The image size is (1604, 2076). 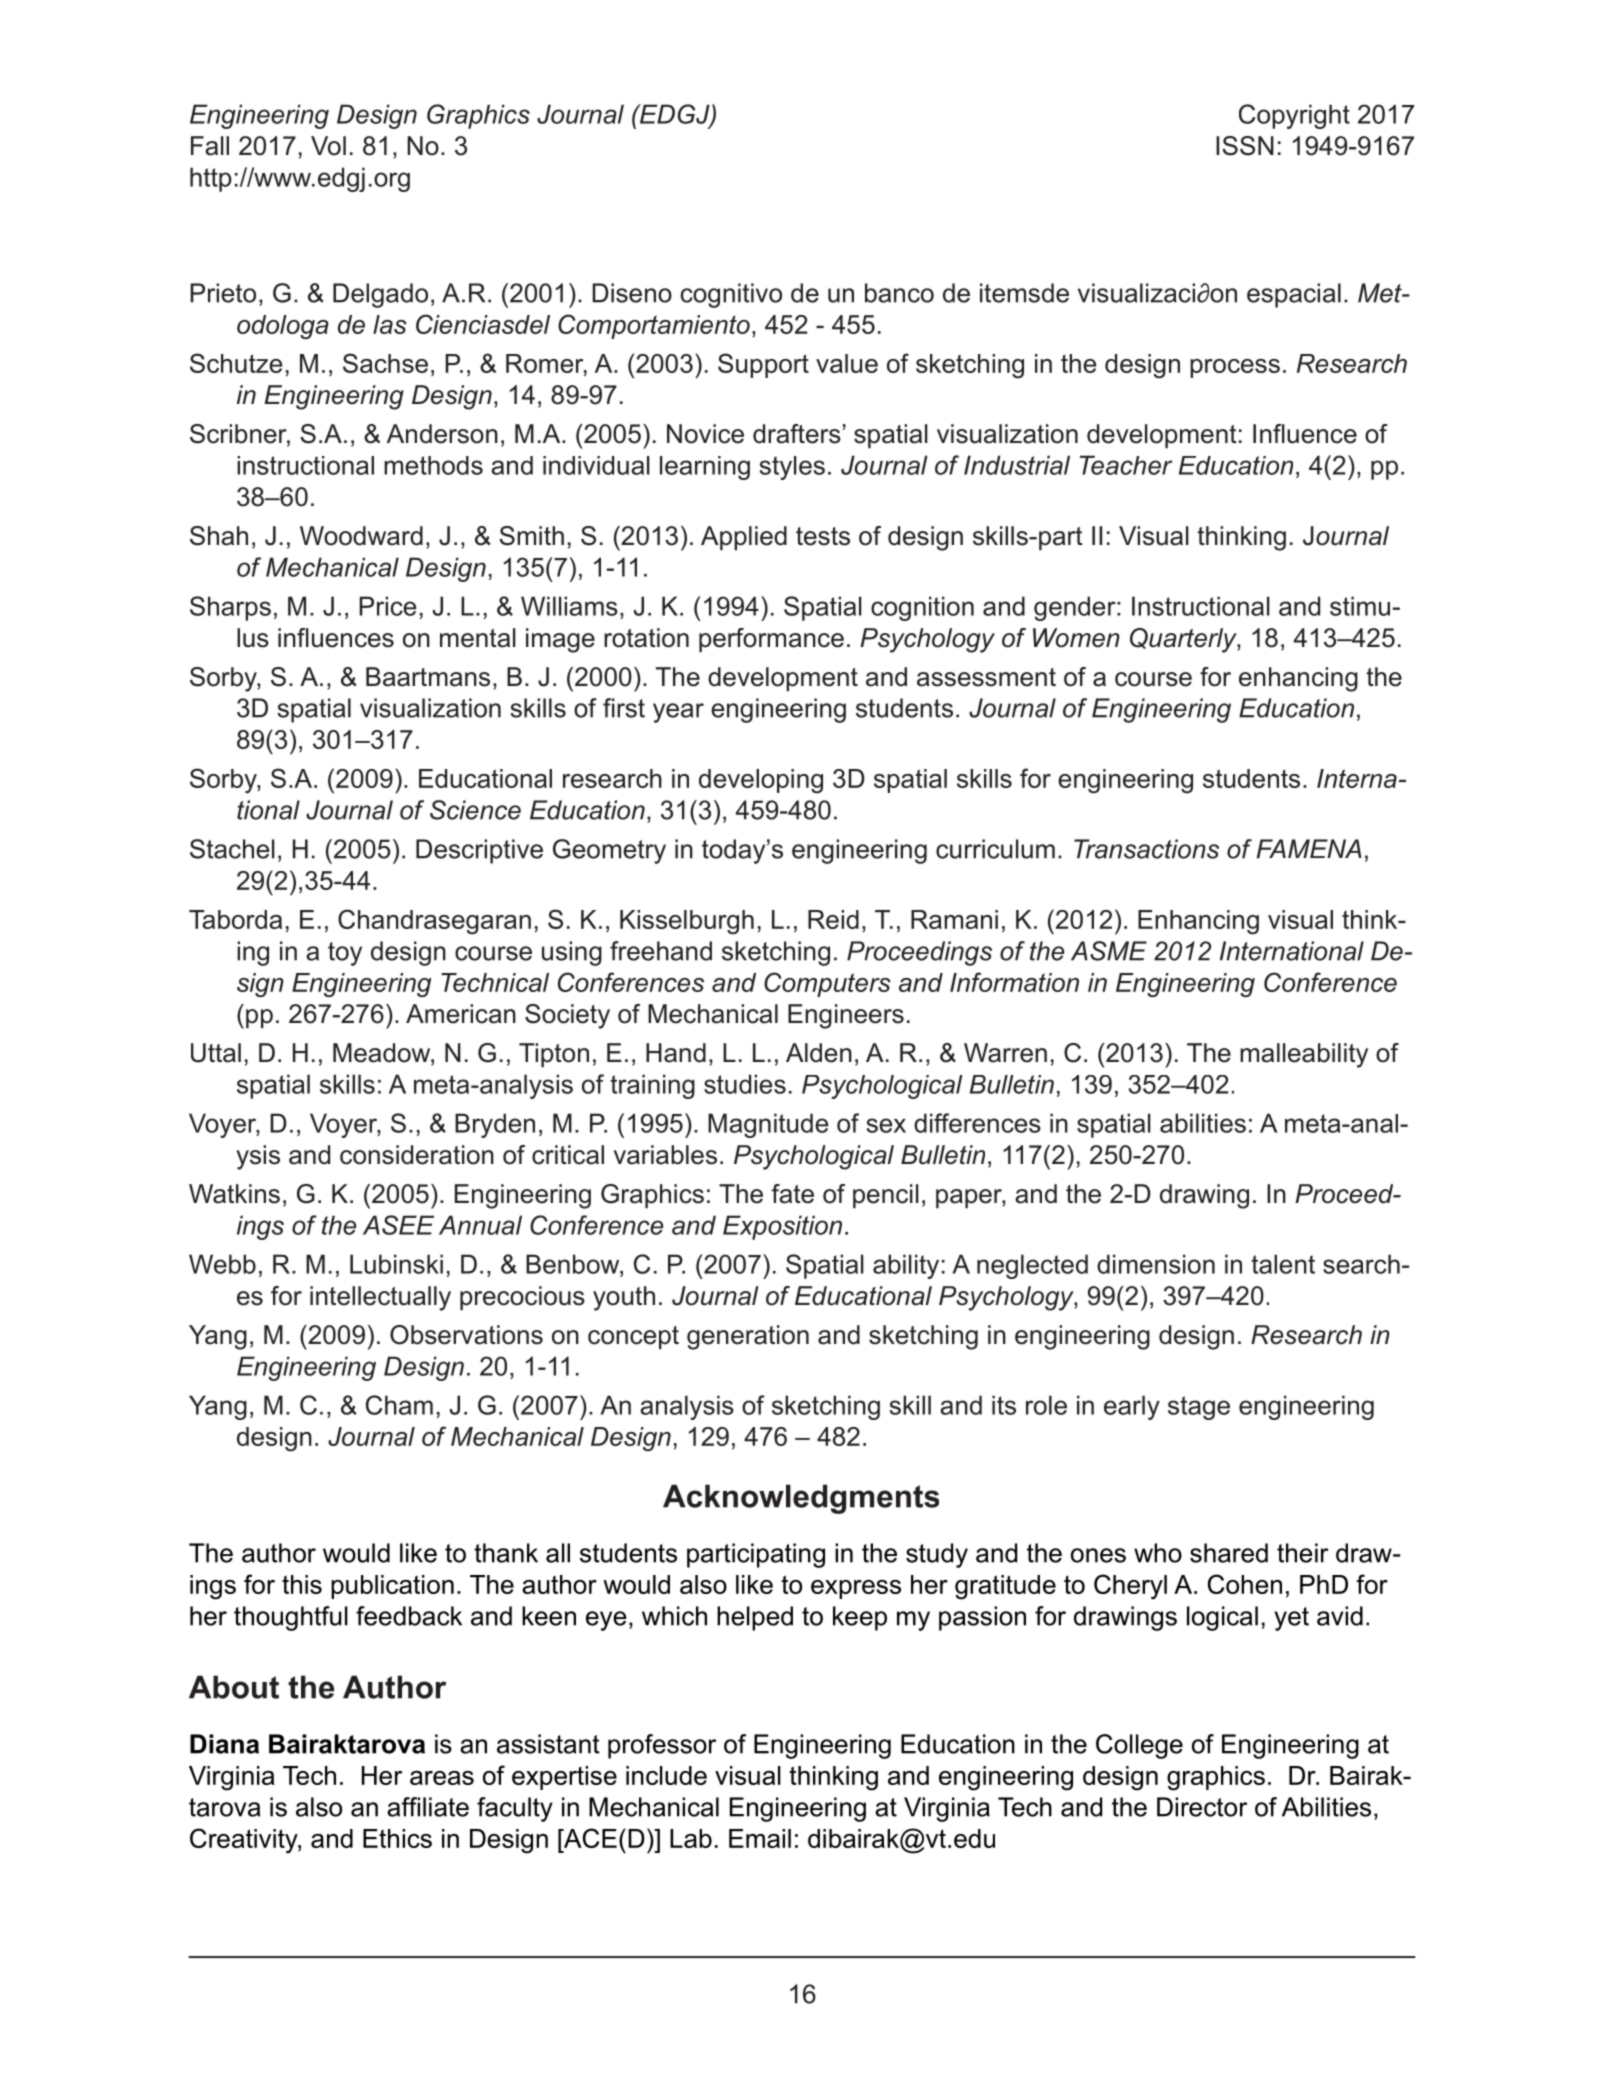 What do you see at coordinates (1245, 146) in the page?
I see `ISSN` at bounding box center [1245, 146].
